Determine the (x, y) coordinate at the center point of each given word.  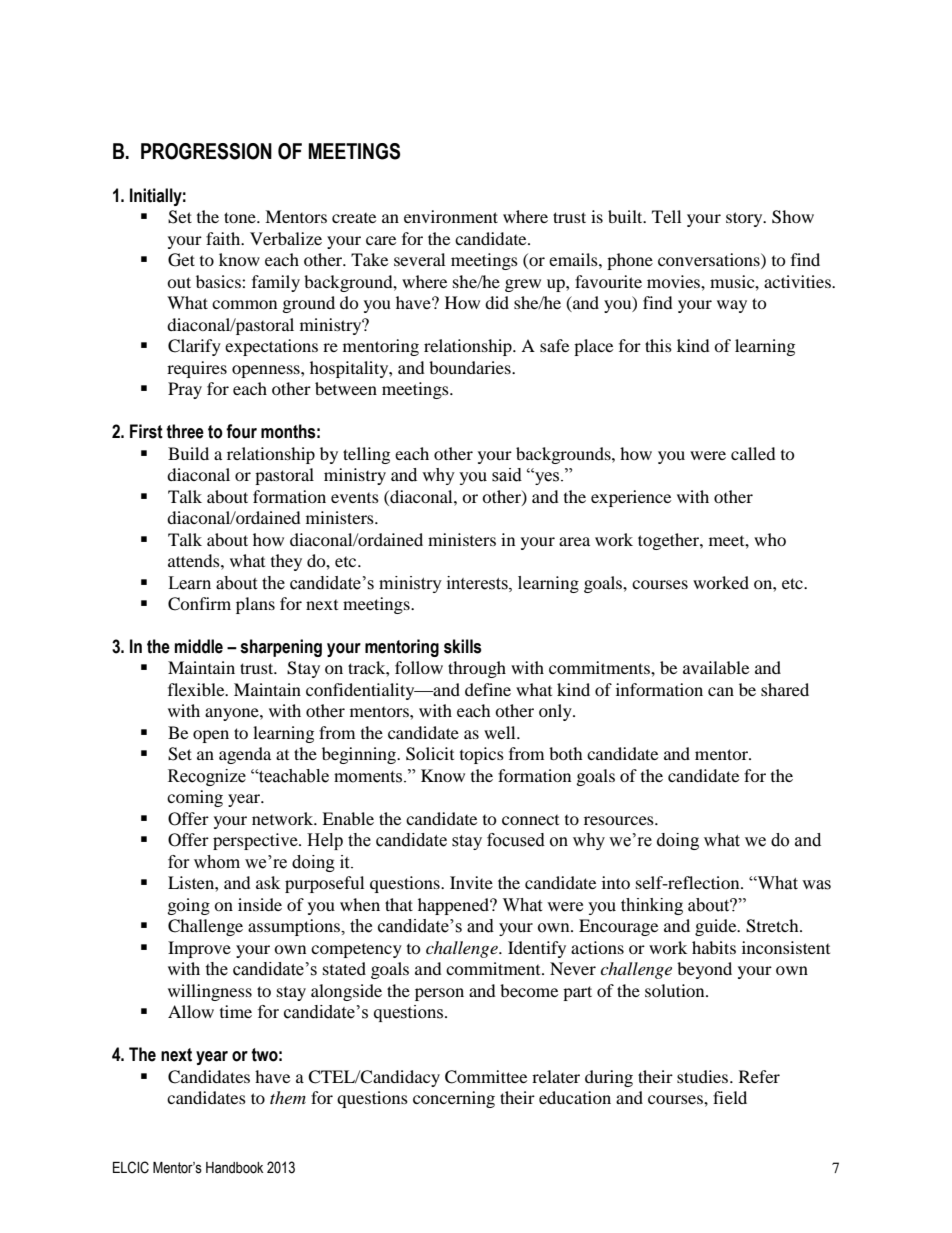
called (753, 453)
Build (188, 453)
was (816, 885)
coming (195, 798)
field (730, 1097)
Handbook (234, 1168)
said (507, 475)
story (745, 219)
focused (516, 840)
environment (451, 216)
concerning (454, 1099)
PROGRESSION (206, 151)
